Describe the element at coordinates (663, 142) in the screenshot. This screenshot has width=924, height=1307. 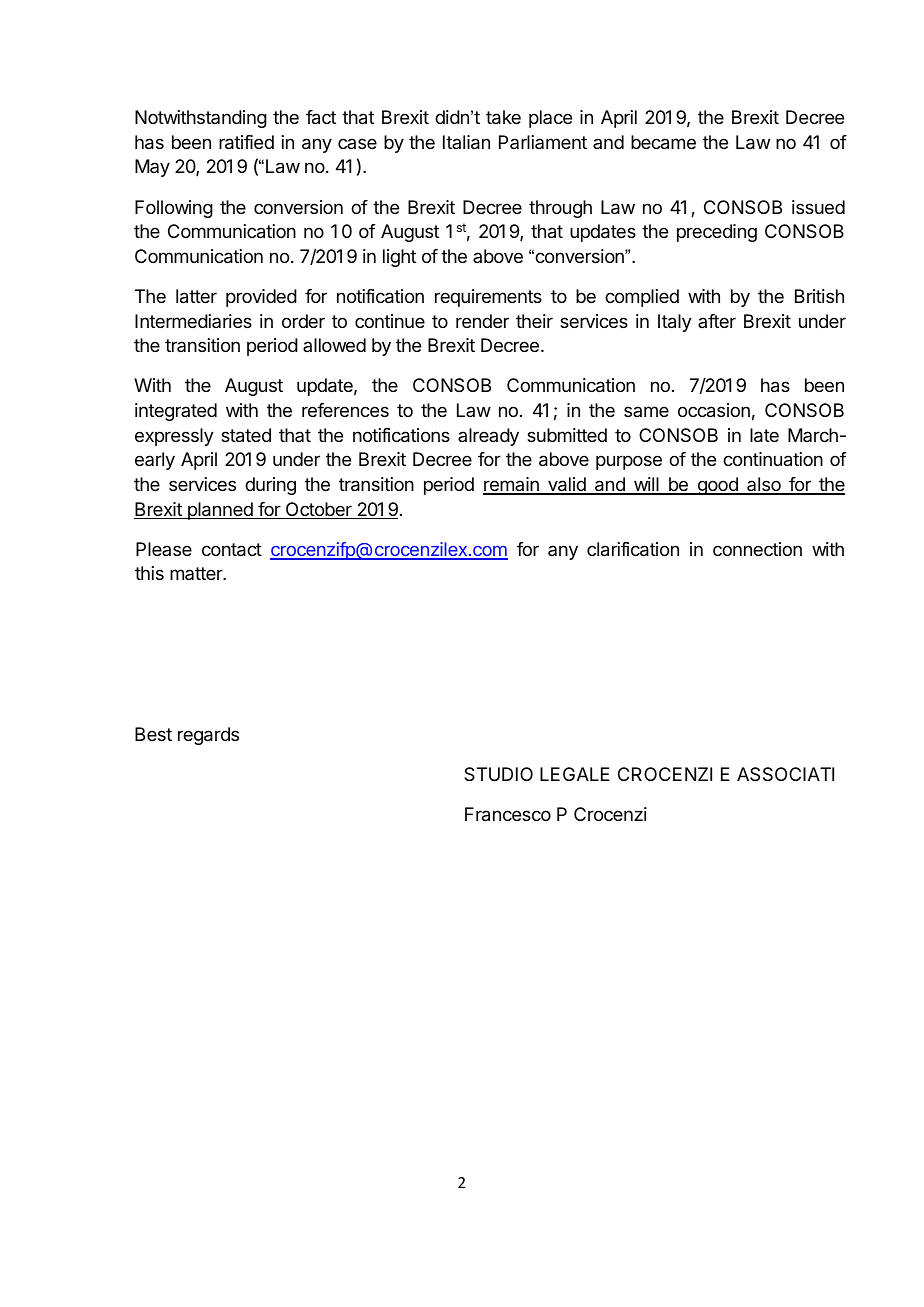
I see `became` at that location.
